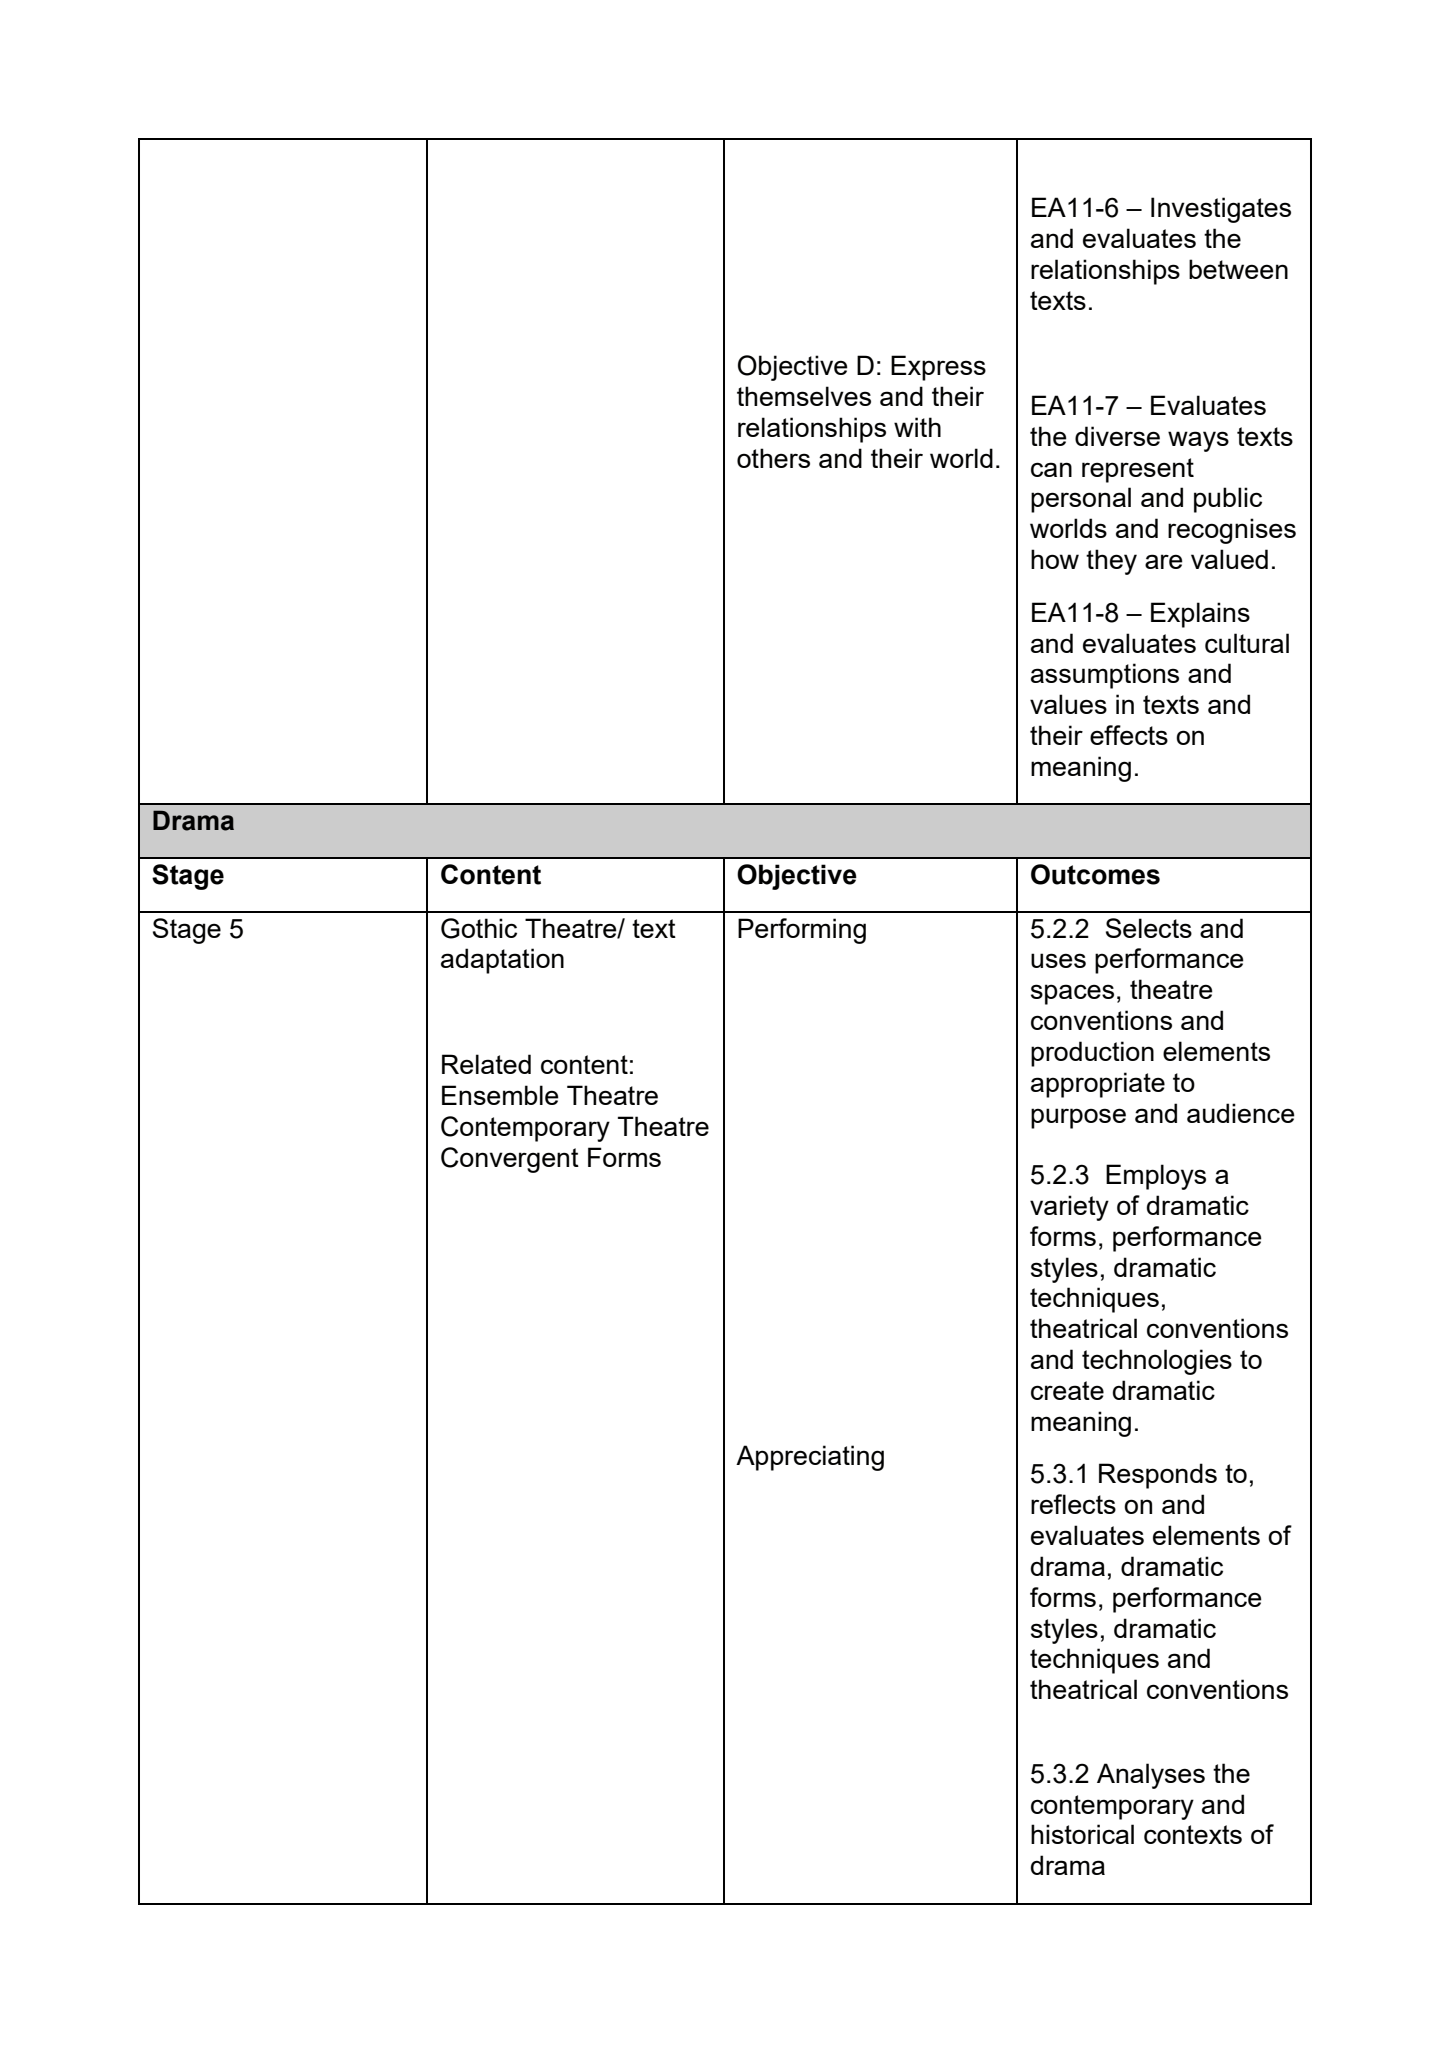 The width and height of the image is (1450, 2051). I want to click on technologies, so click(1157, 1362).
